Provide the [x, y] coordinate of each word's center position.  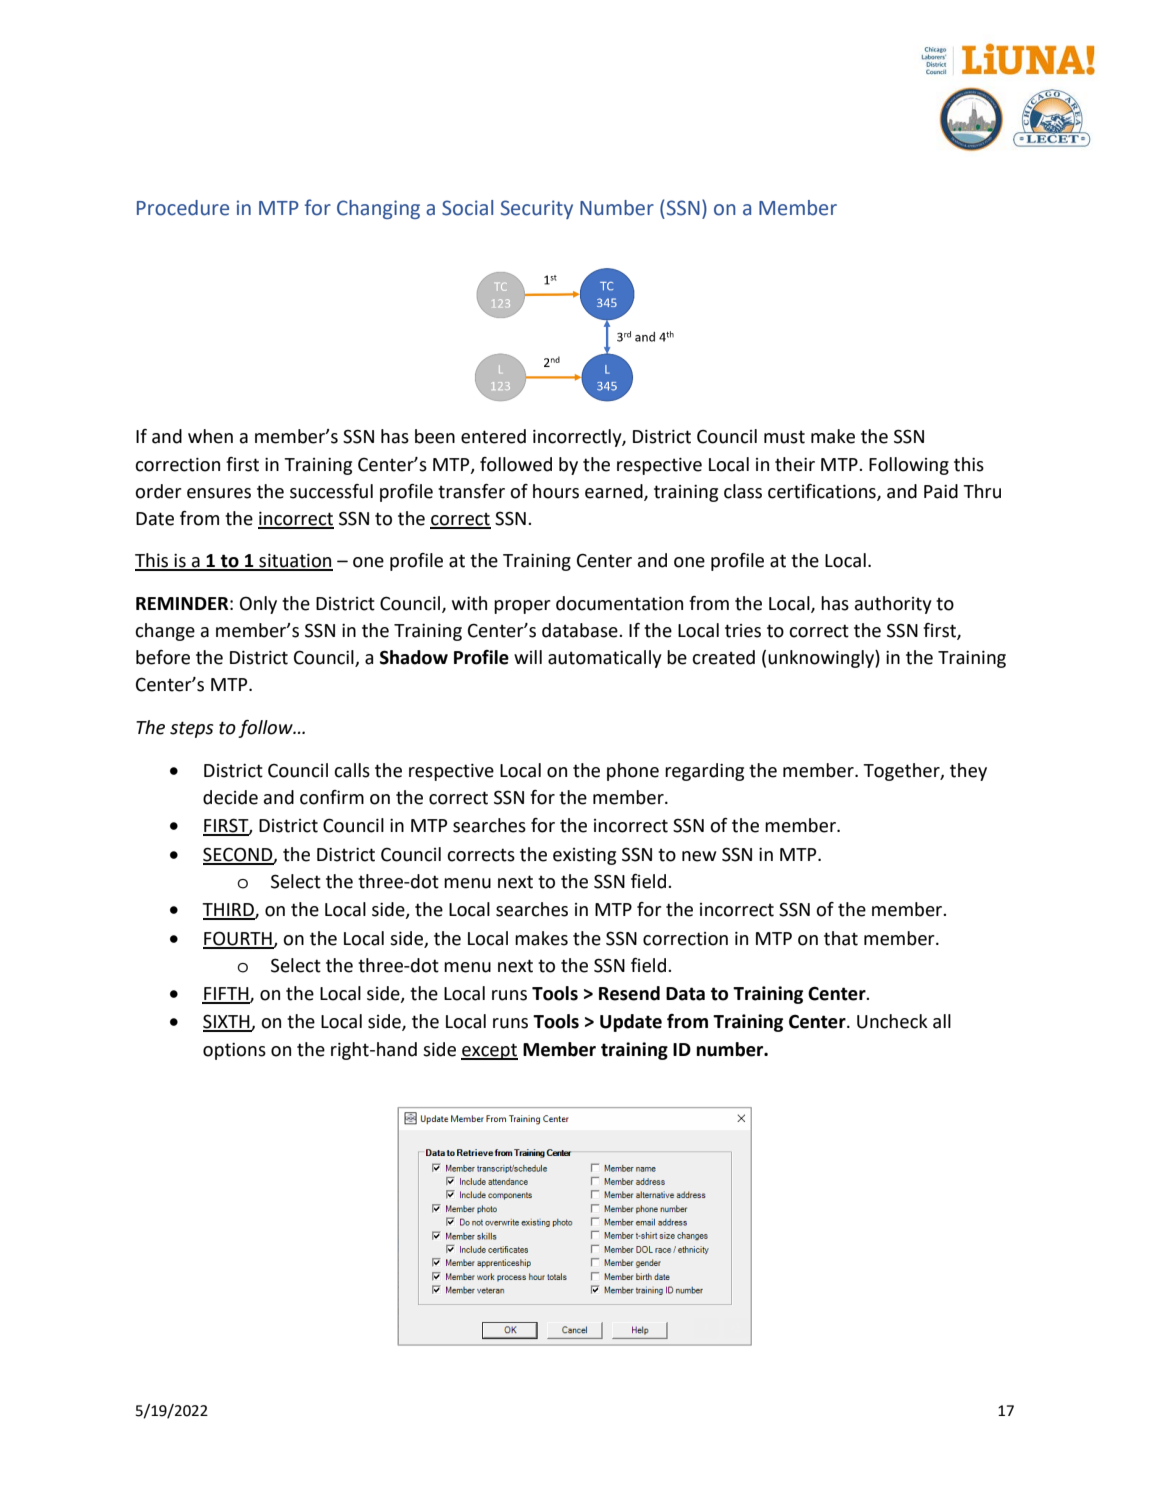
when [210, 436]
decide [230, 797]
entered [493, 436]
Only [258, 605]
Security [537, 209]
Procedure [183, 208]
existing [584, 856]
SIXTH [227, 1022]
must [784, 437]
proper [522, 607]
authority [893, 605]
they [968, 772]
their [795, 464]
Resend [629, 993]
